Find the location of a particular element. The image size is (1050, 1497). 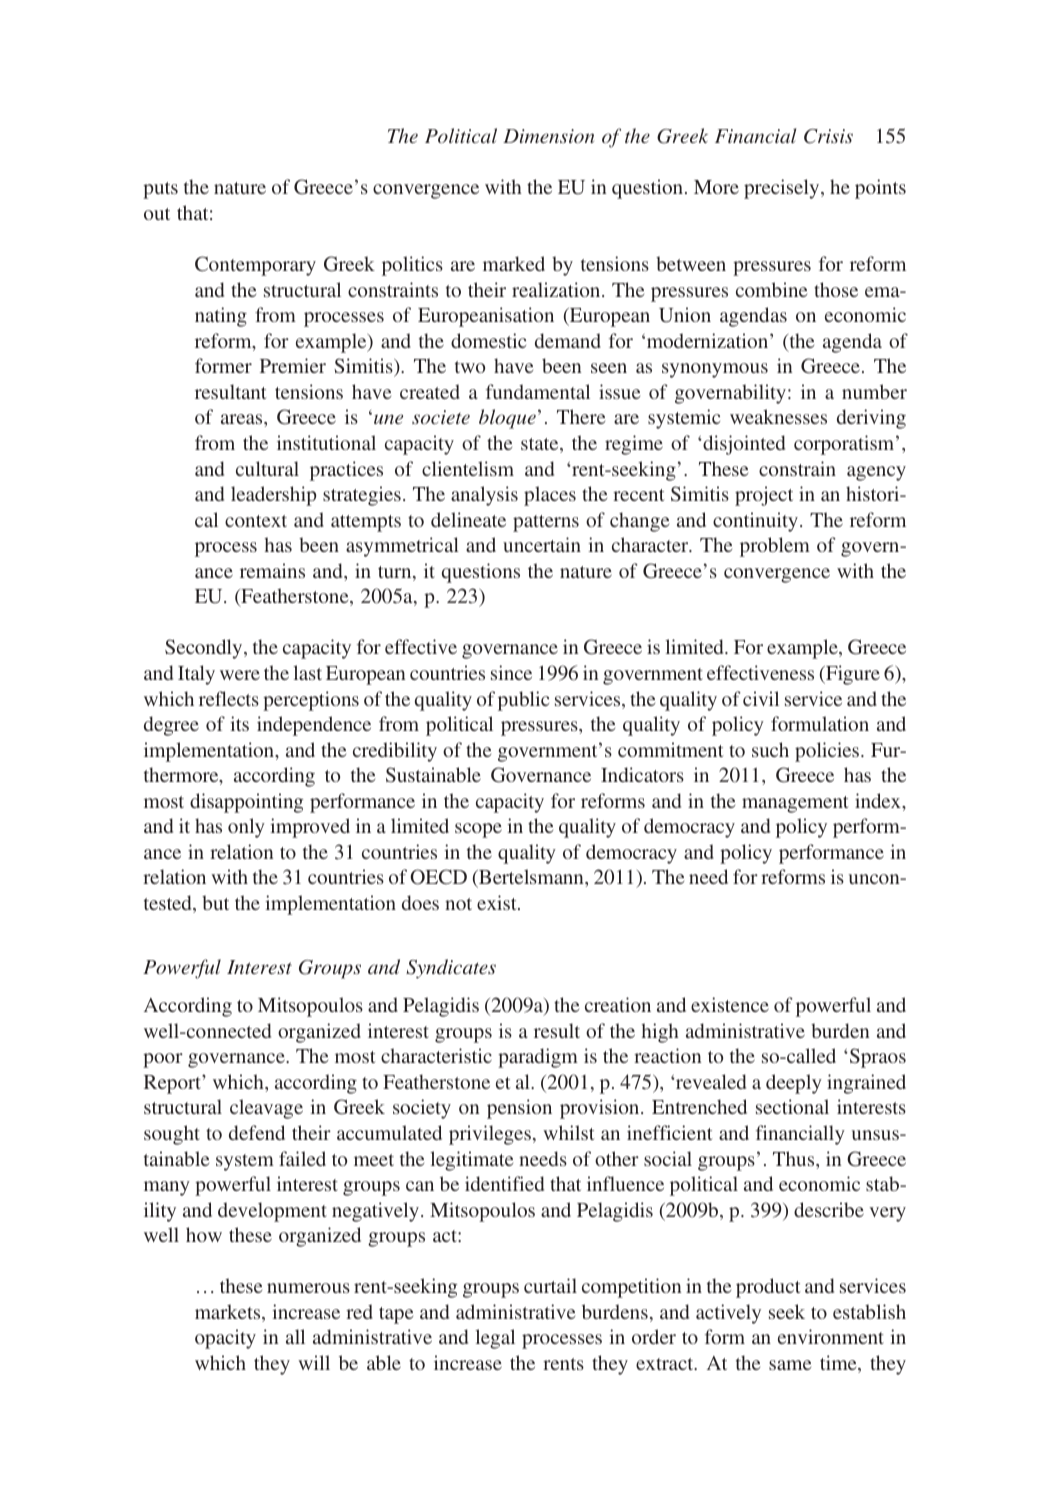

management is located at coordinates (795, 804).
